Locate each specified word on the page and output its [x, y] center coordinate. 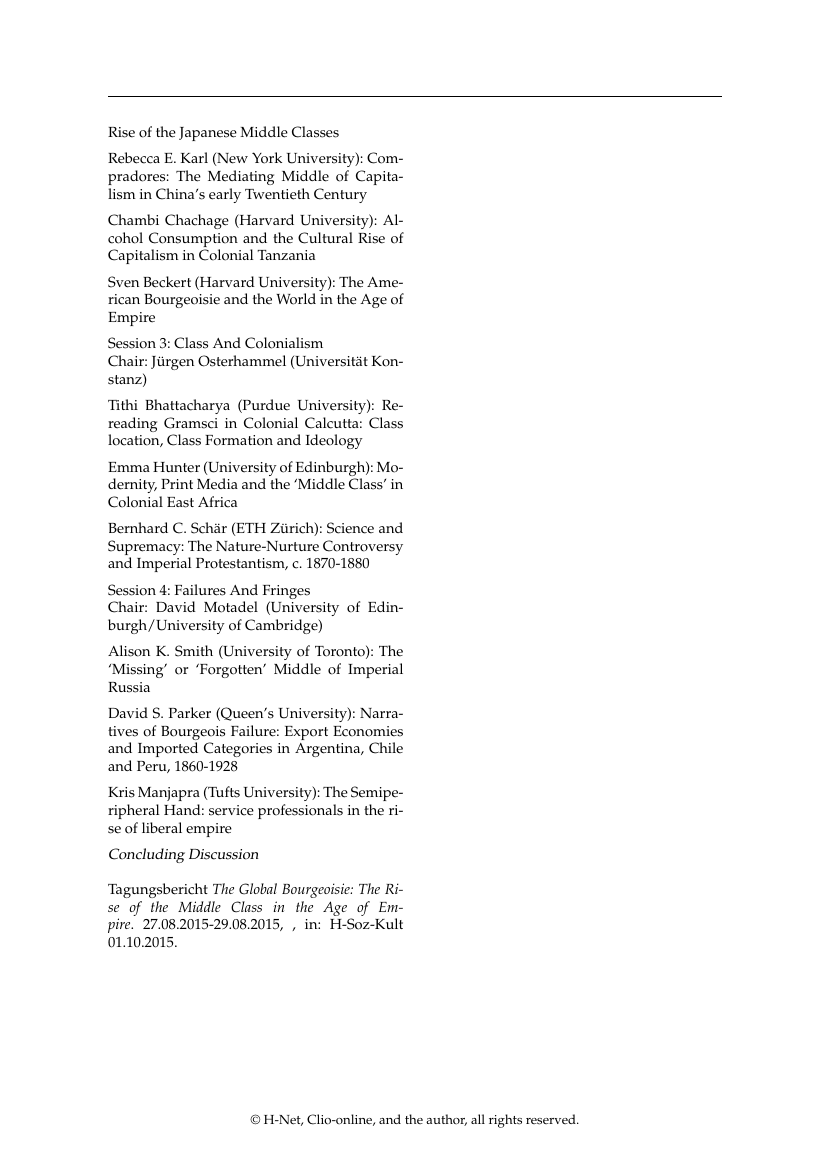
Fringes [286, 593]
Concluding [147, 855]
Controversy [363, 547]
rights [505, 1121]
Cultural [325, 238]
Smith [194, 651]
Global [258, 889]
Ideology [334, 441]
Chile [386, 748]
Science [350, 528]
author [446, 1120]
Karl [194, 157]
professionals [300, 811]
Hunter [176, 467]
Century [340, 195]
